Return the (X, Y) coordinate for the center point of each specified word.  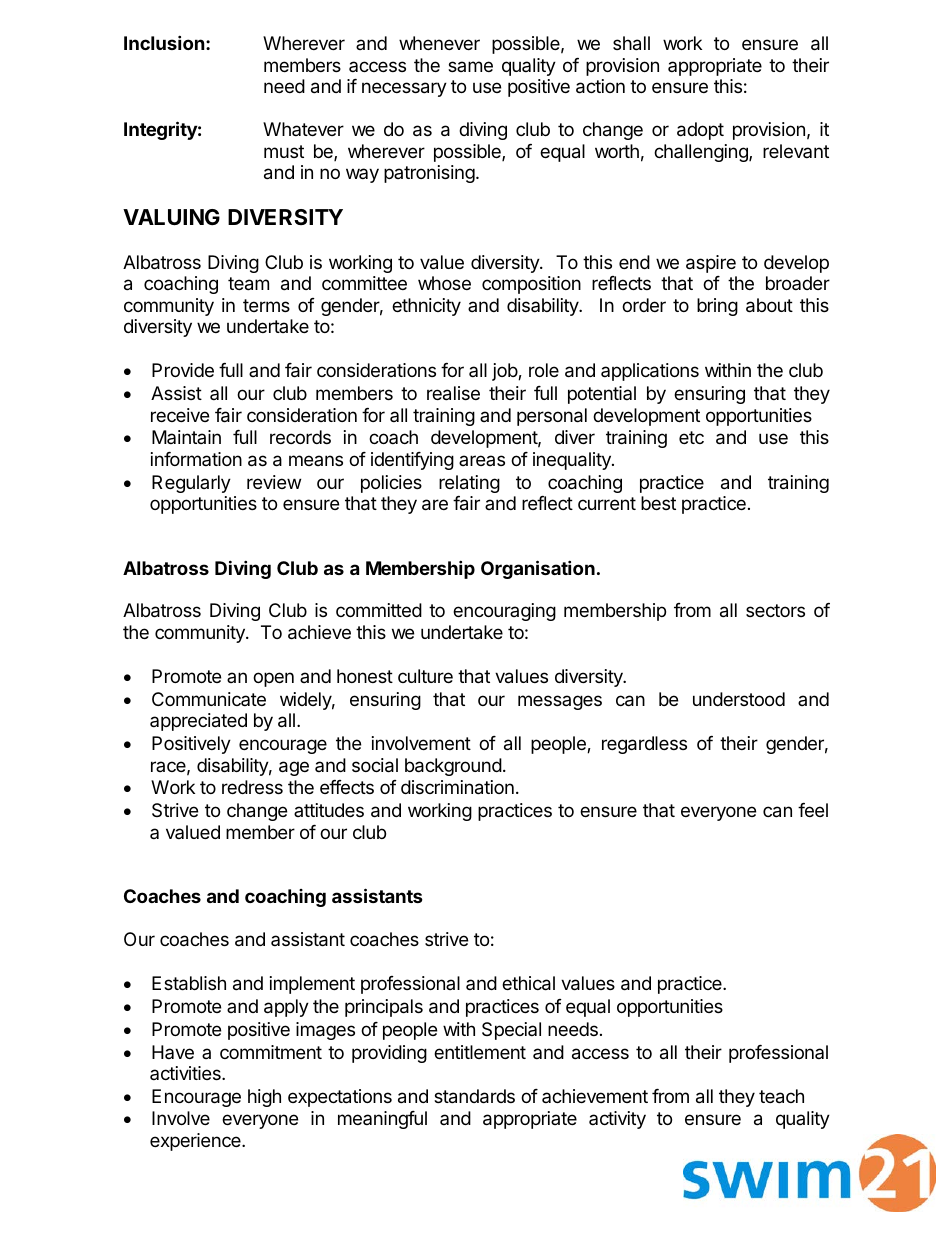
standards (474, 1096)
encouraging (504, 612)
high (264, 1098)
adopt (700, 131)
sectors (775, 610)
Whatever (303, 129)
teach (781, 1096)
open (273, 679)
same (470, 66)
